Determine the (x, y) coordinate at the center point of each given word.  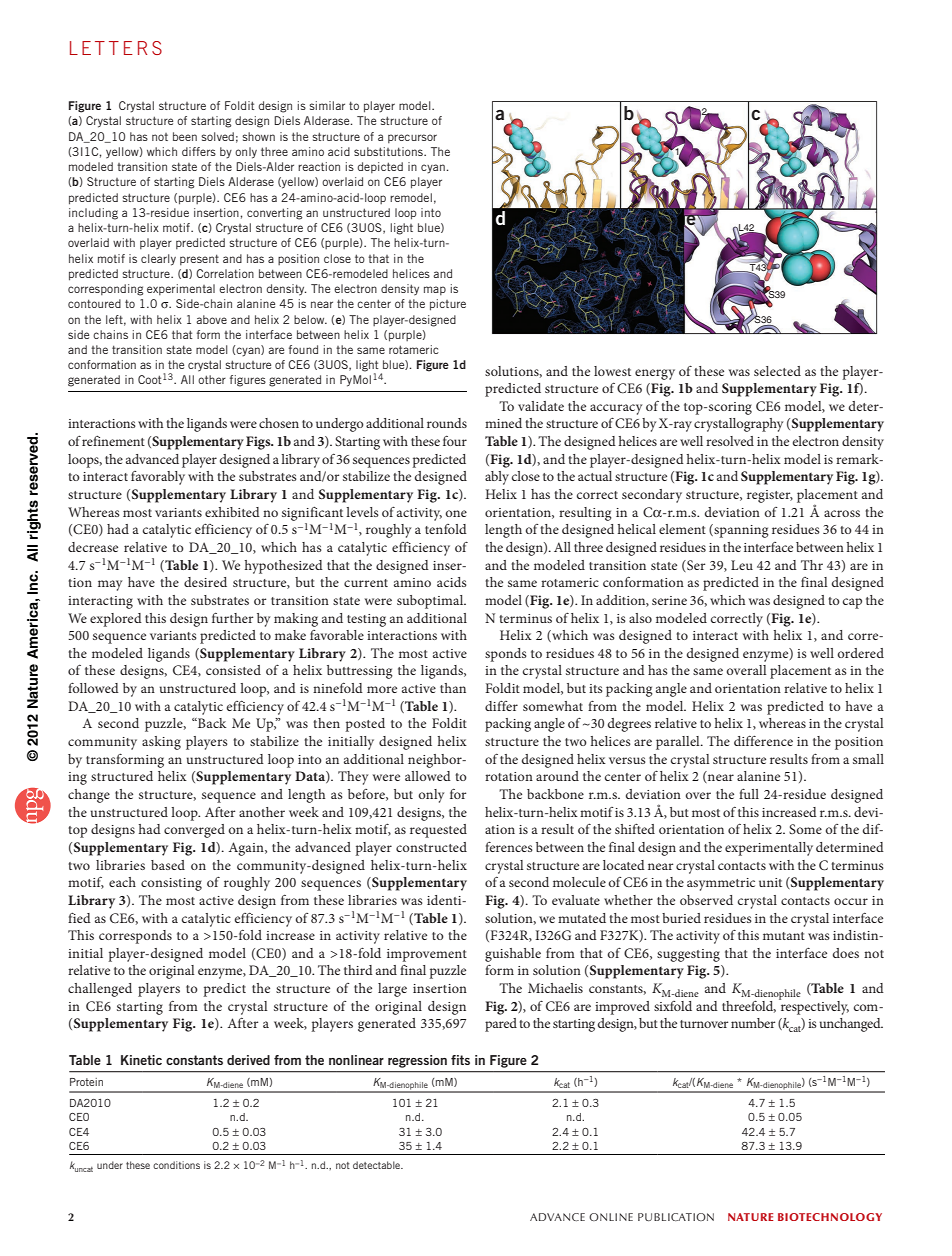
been (185, 136)
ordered (861, 653)
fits (460, 1060)
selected (777, 371)
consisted (233, 670)
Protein (86, 1082)
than (453, 688)
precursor (412, 138)
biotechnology (830, 1217)
